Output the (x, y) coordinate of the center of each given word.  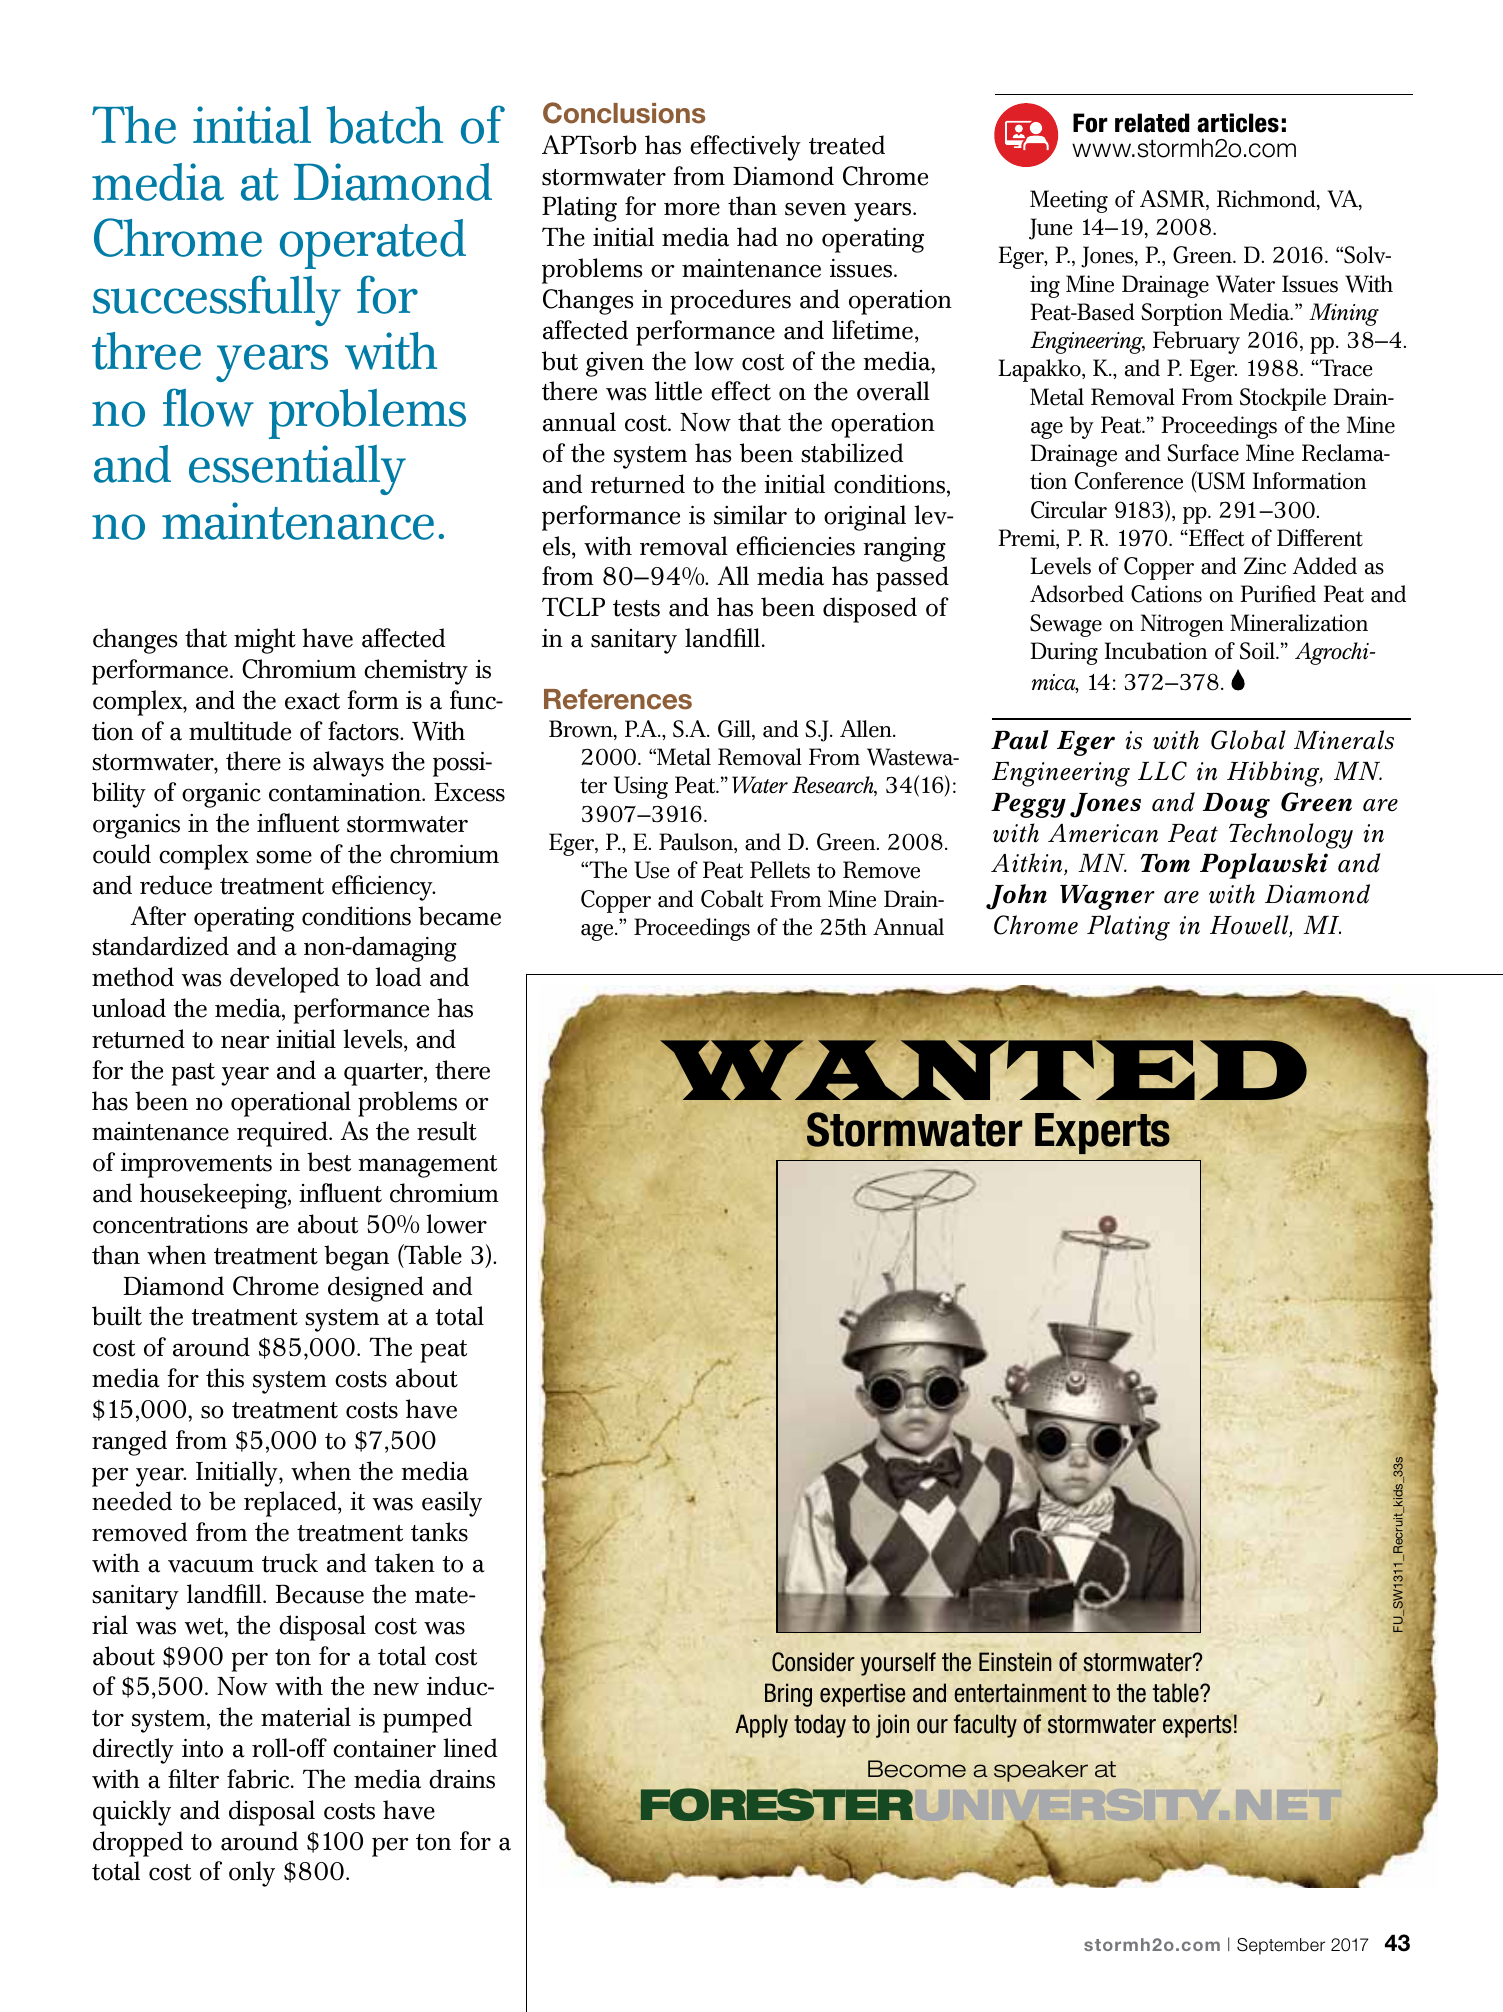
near (245, 1042)
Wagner (1107, 897)
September (1281, 1946)
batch (385, 125)
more (692, 209)
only (252, 1874)
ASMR (1173, 200)
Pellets (780, 870)
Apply (761, 1726)
